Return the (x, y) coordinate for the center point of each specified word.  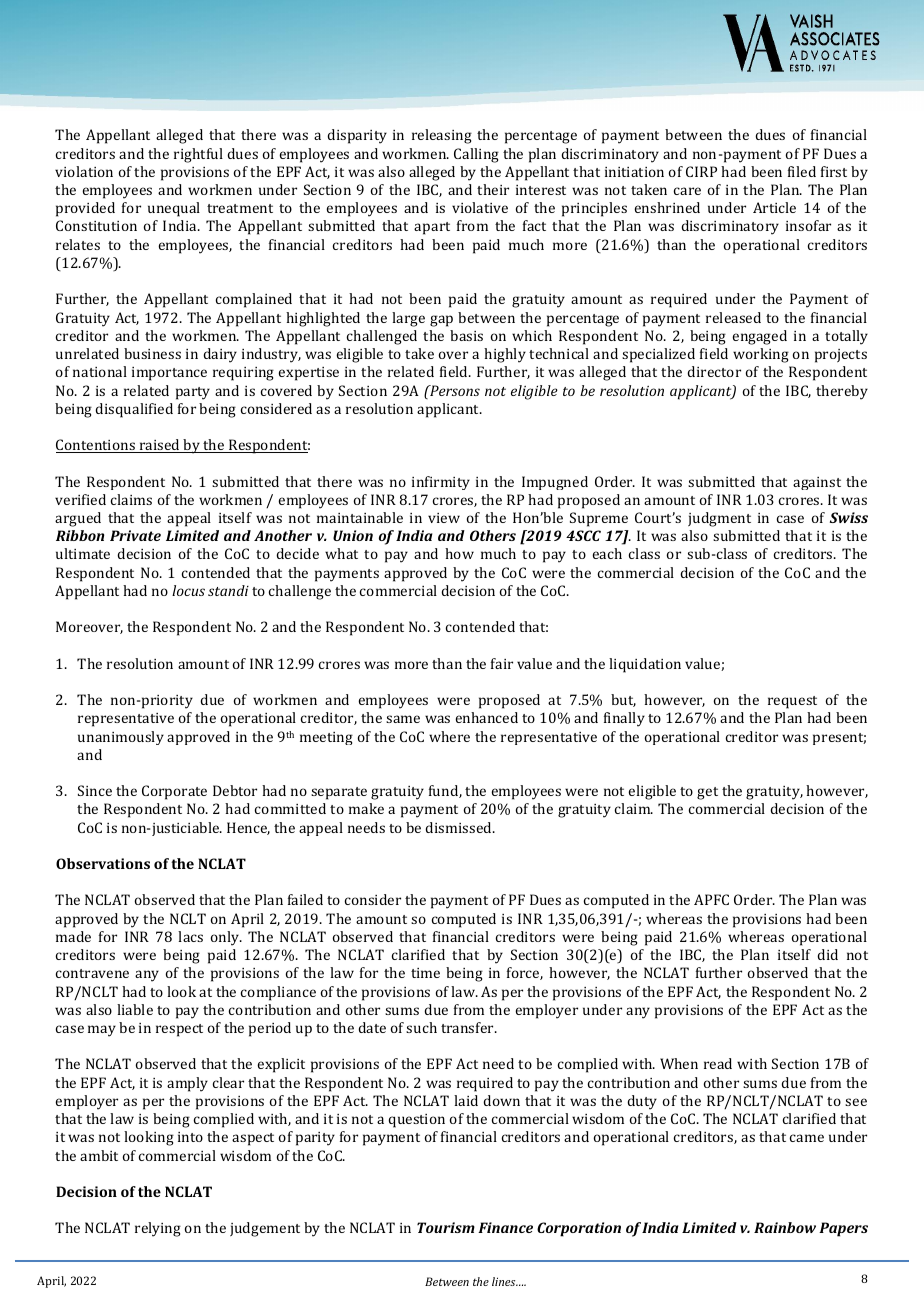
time (425, 973)
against (817, 483)
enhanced (486, 717)
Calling (476, 155)
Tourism (446, 1227)
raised (160, 446)
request (792, 702)
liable (135, 1009)
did (827, 954)
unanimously (121, 738)
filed (802, 171)
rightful (198, 155)
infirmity (441, 483)
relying (158, 1229)
